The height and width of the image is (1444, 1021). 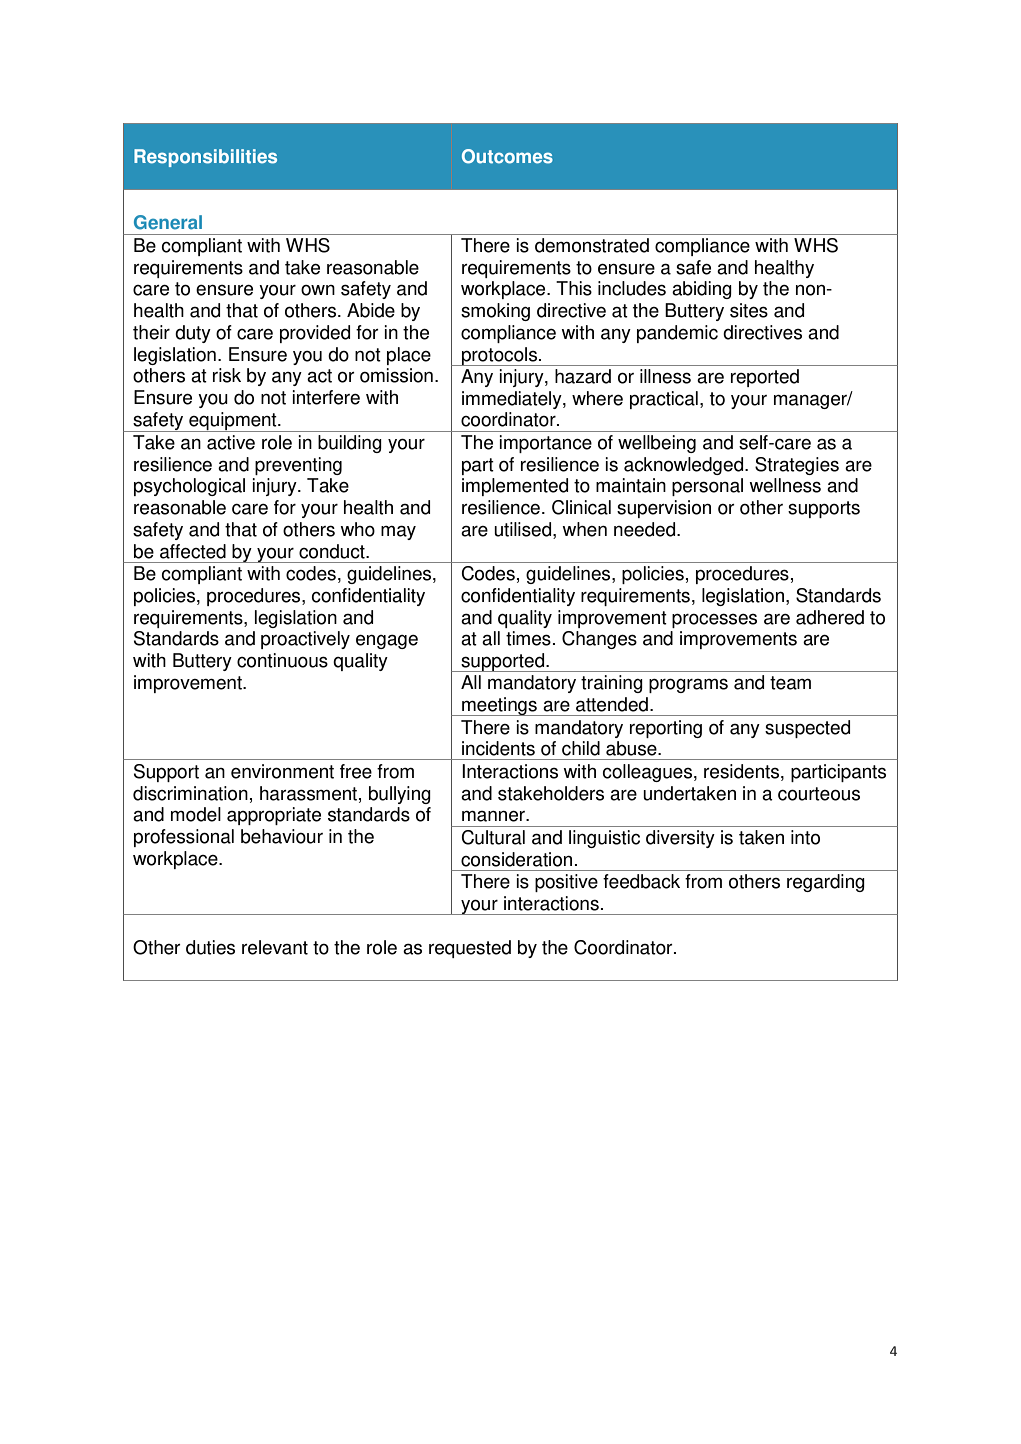 I want to click on sites, so click(x=749, y=310).
